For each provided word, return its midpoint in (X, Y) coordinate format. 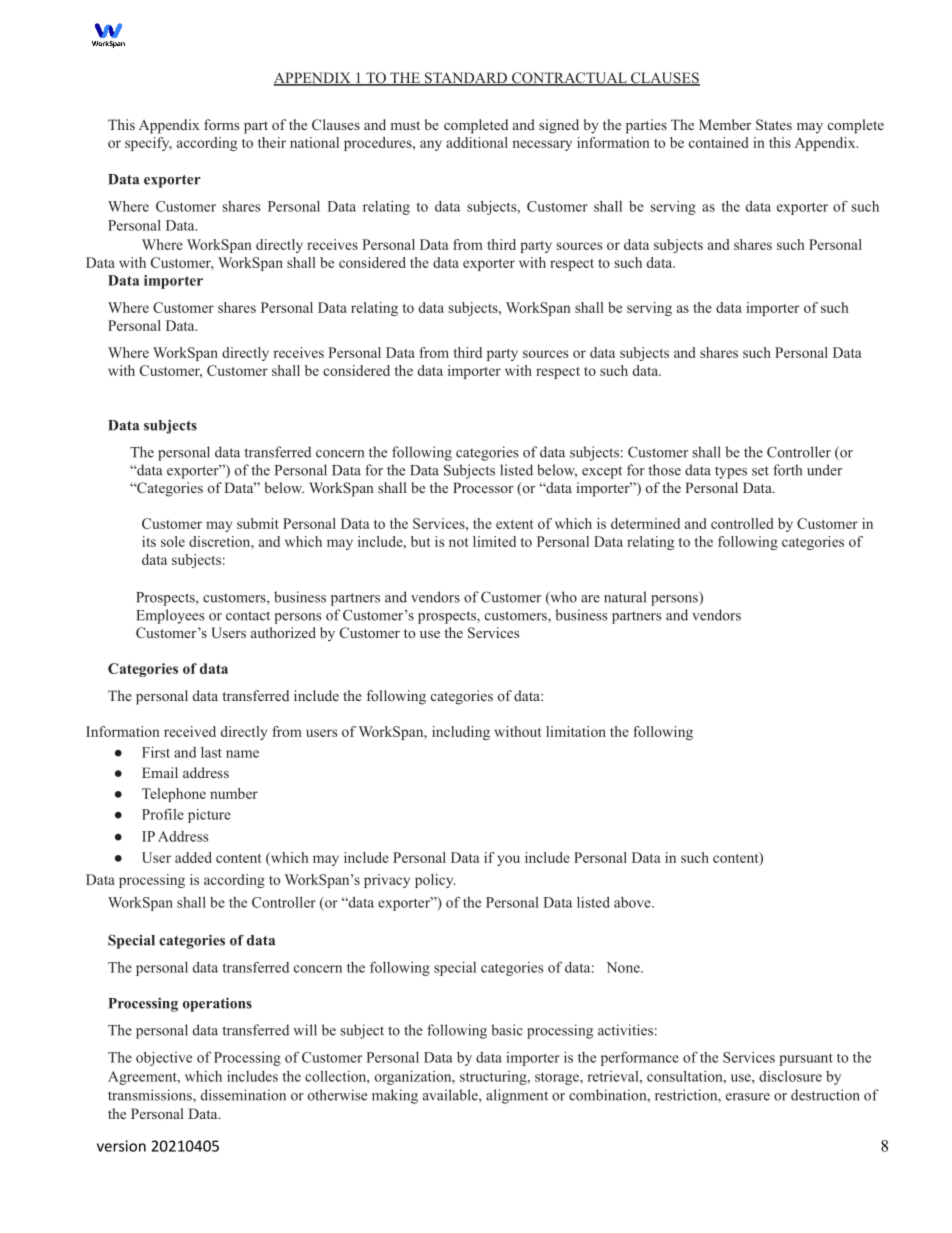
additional (477, 142)
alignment (517, 1096)
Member (725, 124)
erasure (748, 1097)
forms (221, 124)
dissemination (243, 1095)
